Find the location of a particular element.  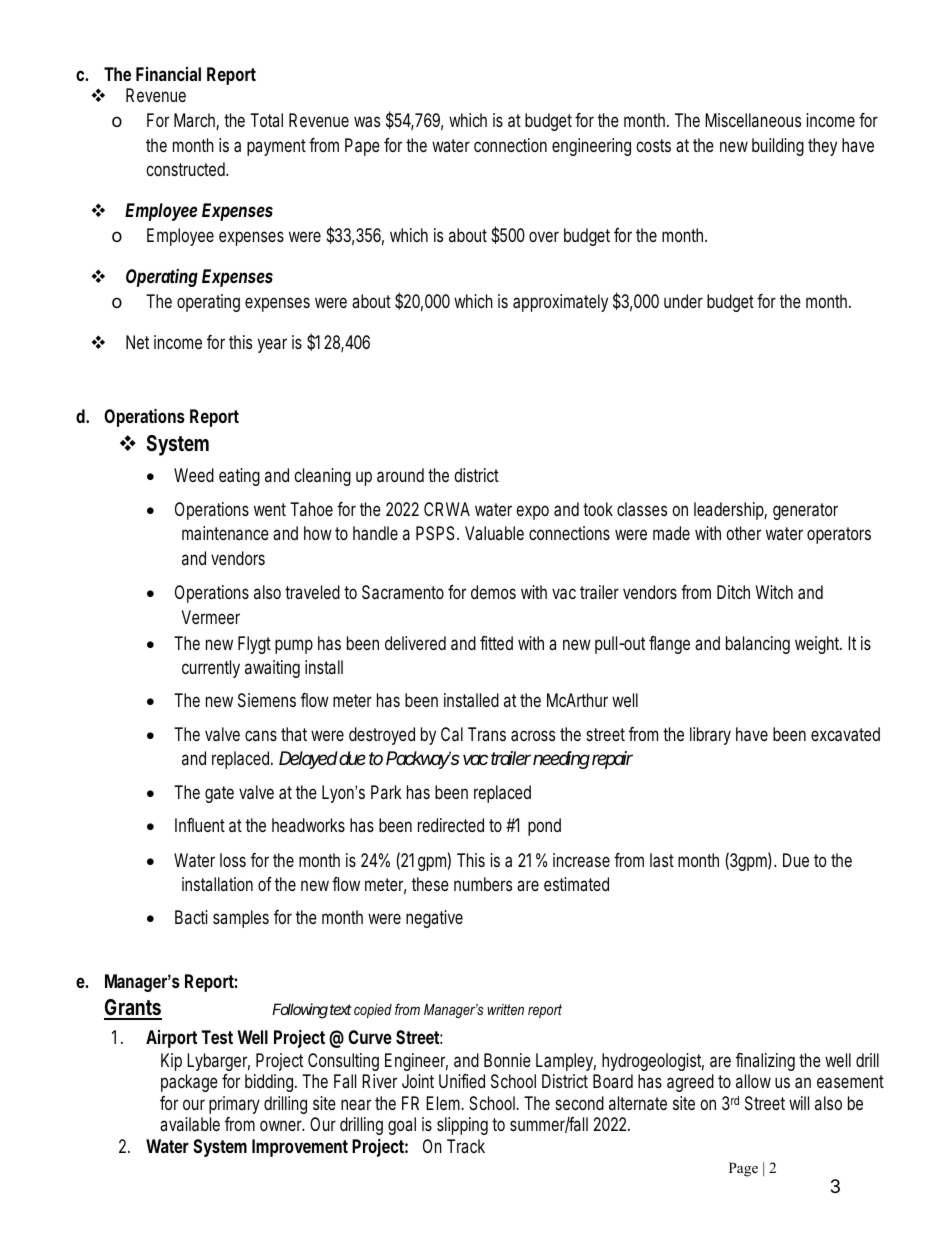

samples is located at coordinates (241, 919).
